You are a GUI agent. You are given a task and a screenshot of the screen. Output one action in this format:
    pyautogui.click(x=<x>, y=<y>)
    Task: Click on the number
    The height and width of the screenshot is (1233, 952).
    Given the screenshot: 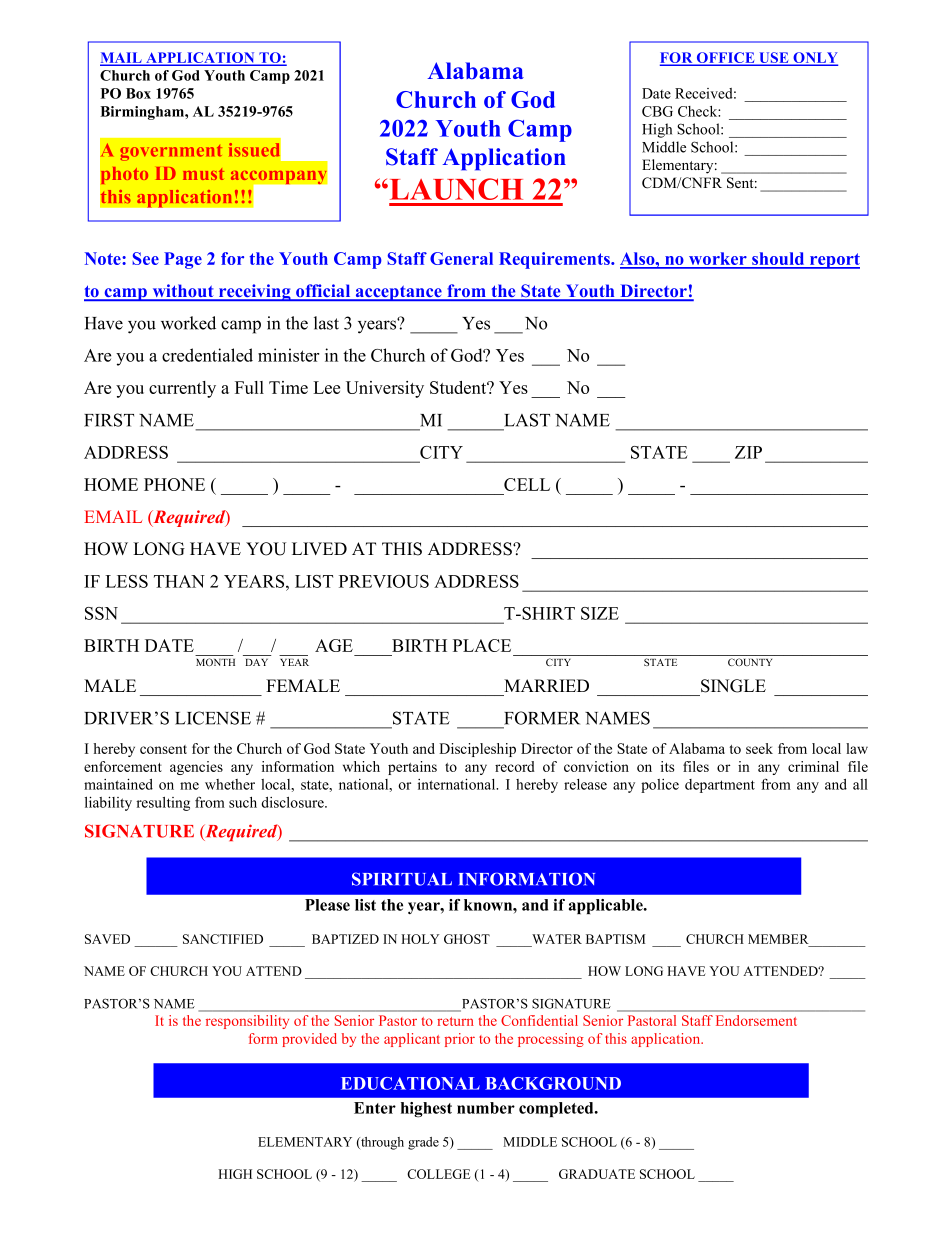 What is the action you would take?
    pyautogui.click(x=486, y=1108)
